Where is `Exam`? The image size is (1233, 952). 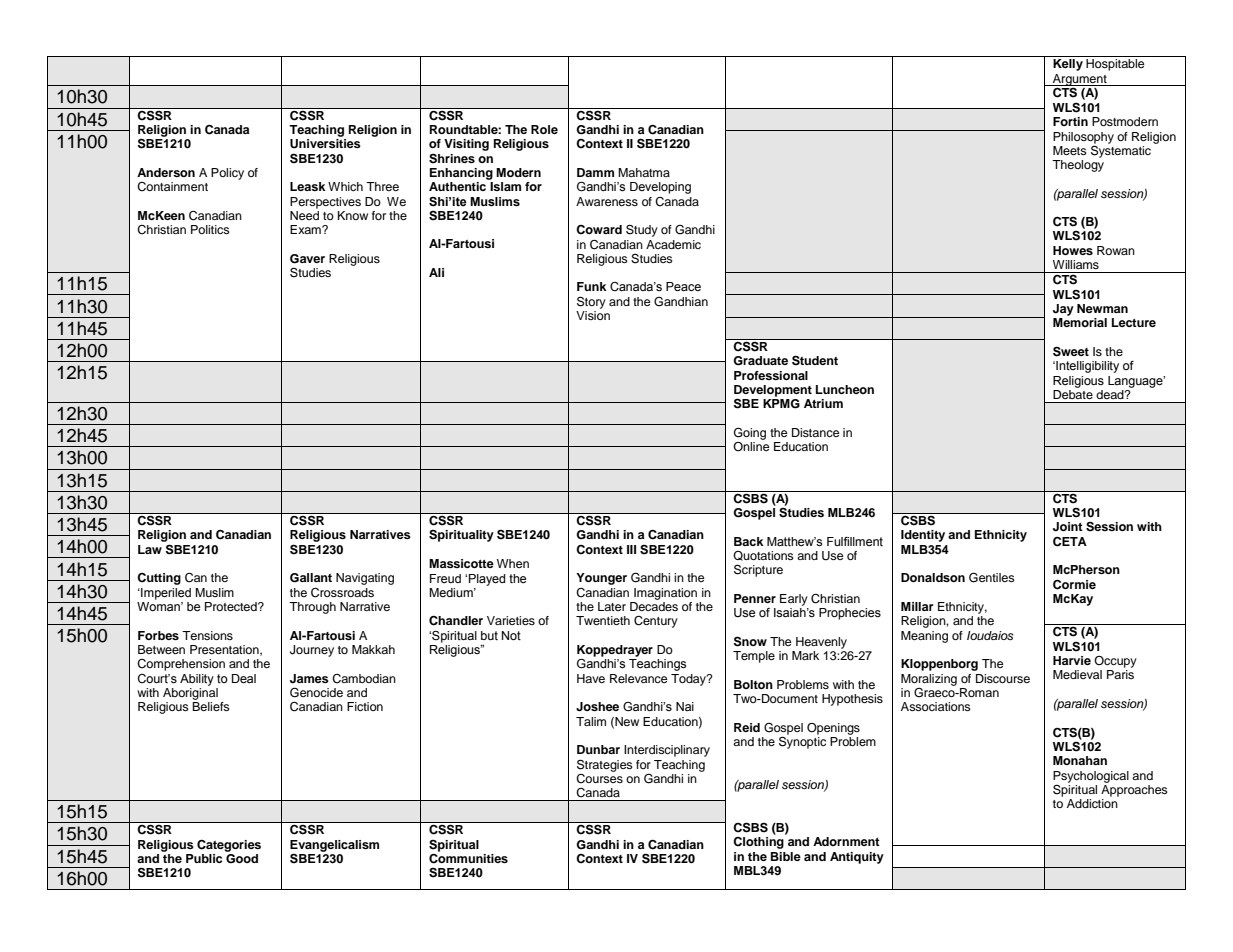
Exam is located at coordinates (306, 229).
